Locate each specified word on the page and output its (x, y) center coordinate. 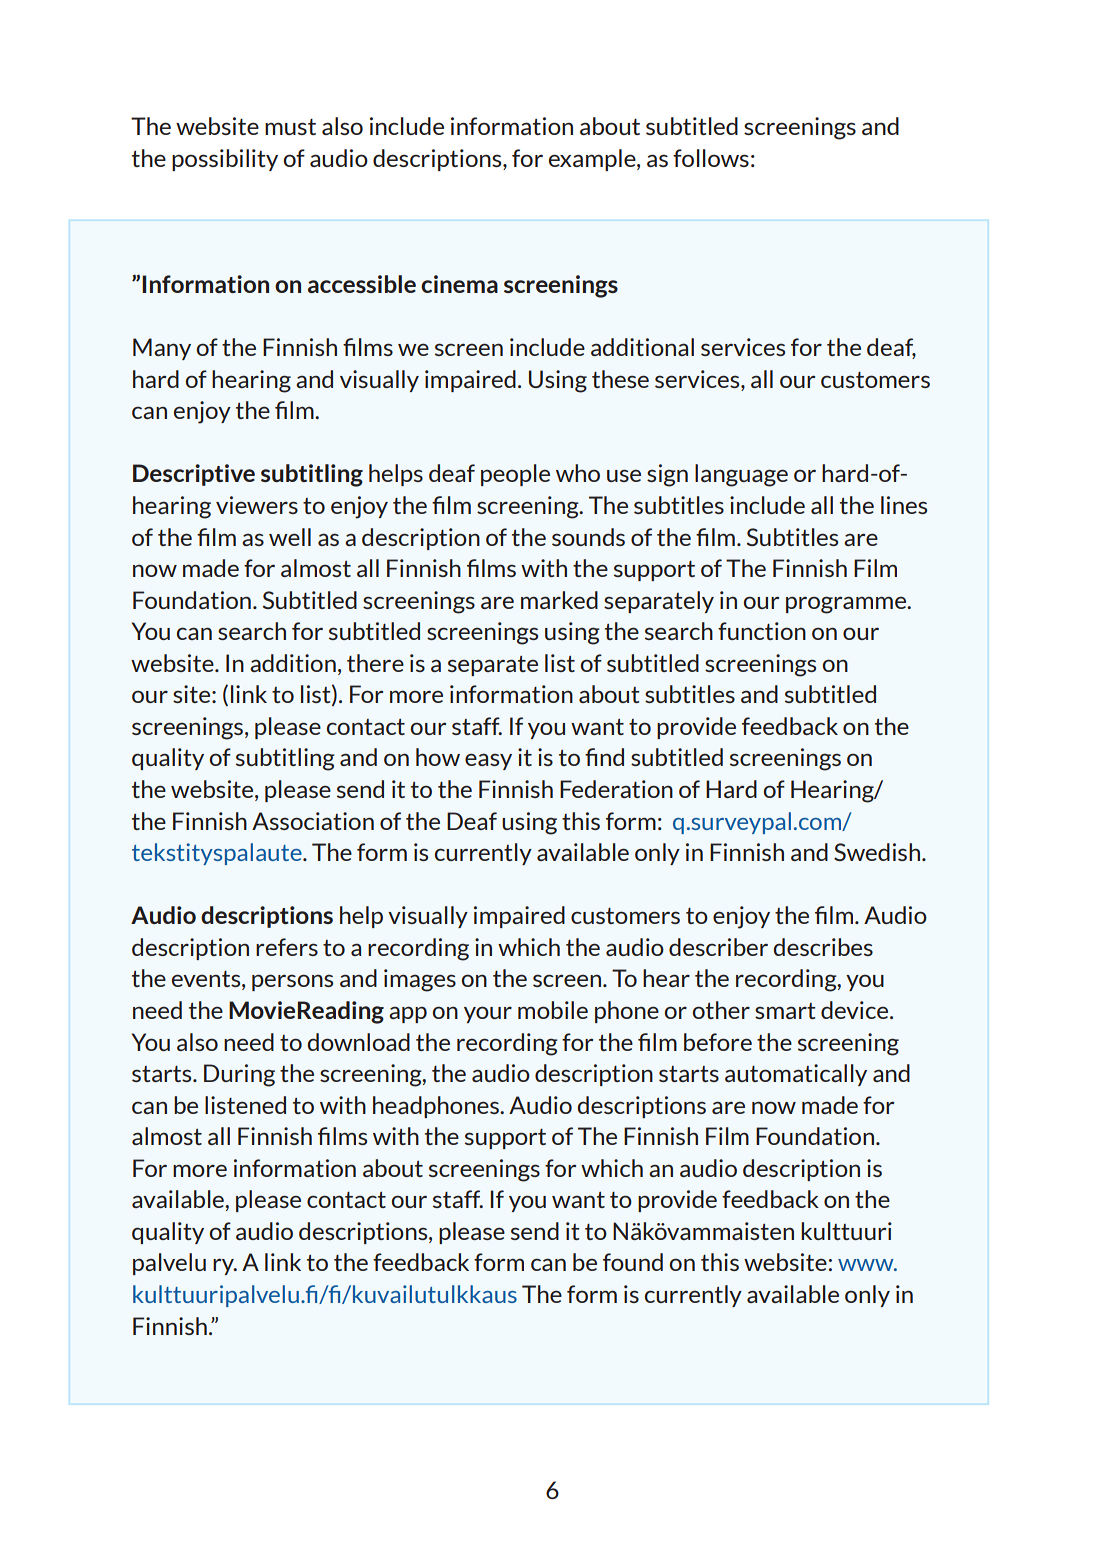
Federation (616, 789)
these (620, 379)
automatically (796, 1075)
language (741, 475)
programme (847, 605)
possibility (225, 160)
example (593, 160)
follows (711, 158)
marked (559, 600)
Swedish (877, 852)
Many (162, 349)
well (290, 537)
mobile (553, 1010)
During (239, 1075)
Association (313, 821)
